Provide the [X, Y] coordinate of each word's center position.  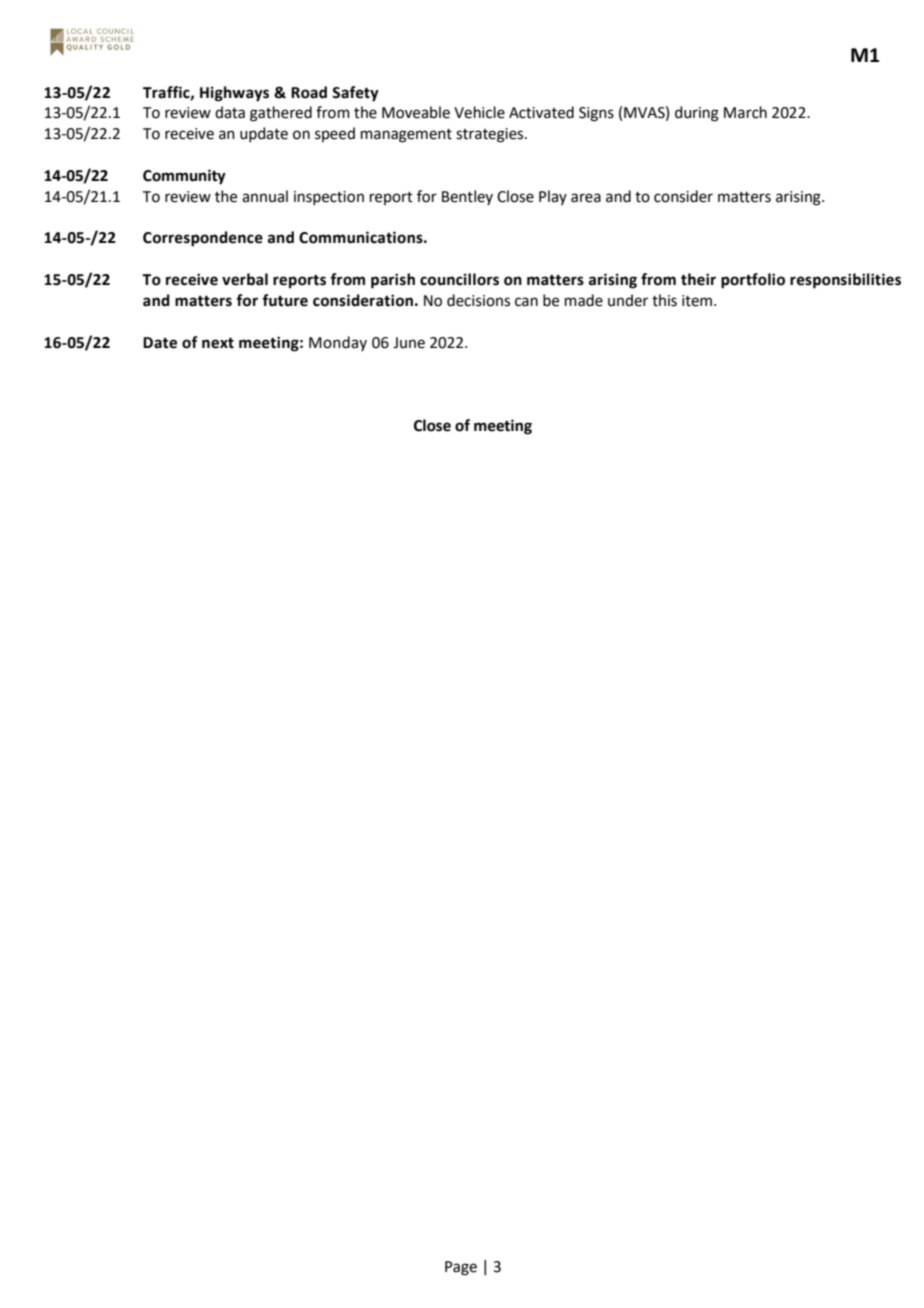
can [526, 302]
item [697, 301]
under [628, 300]
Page [461, 1268]
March [745, 112]
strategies [491, 135]
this [664, 300]
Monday [338, 343]
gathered [281, 114]
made [584, 300]
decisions [478, 300]
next [218, 343]
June [409, 343]
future [285, 300]
